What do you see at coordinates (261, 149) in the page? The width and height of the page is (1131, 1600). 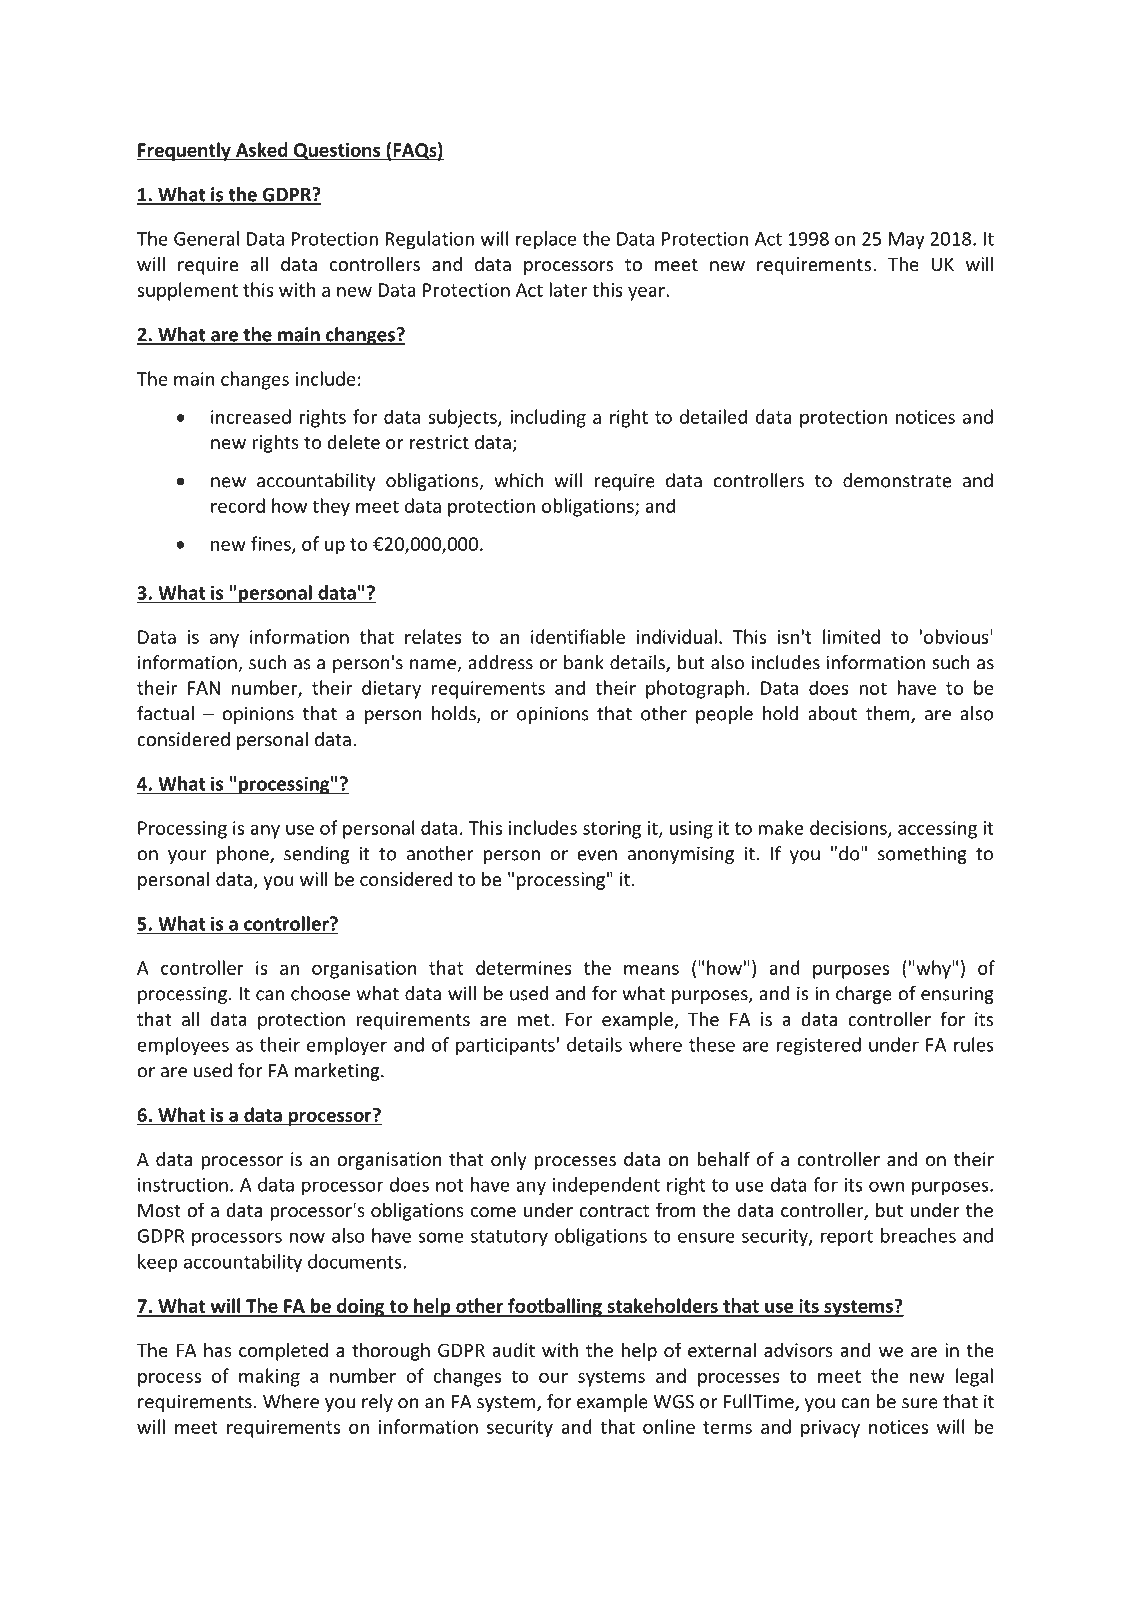 I see `Asked` at bounding box center [261, 149].
